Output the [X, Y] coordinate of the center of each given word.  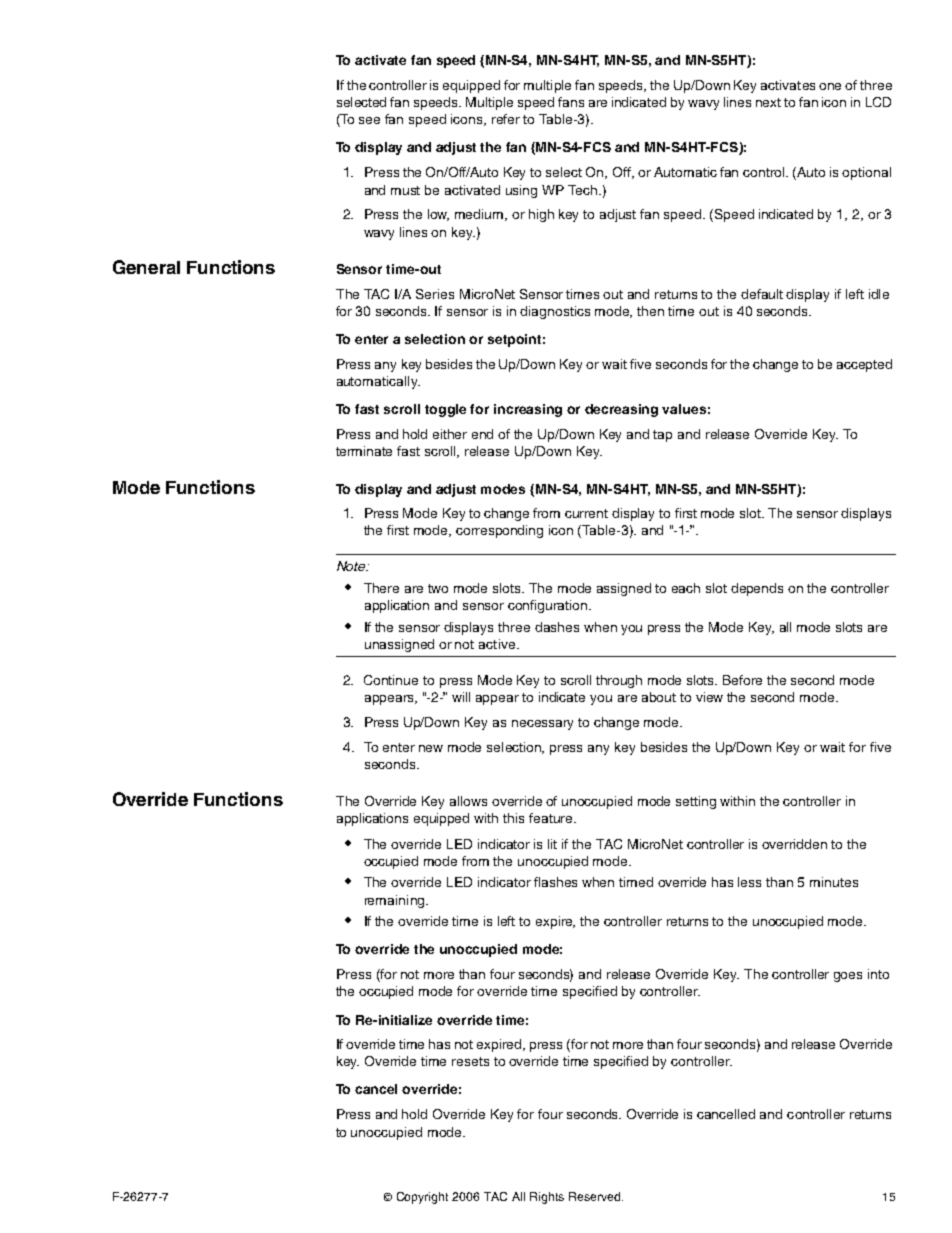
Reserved [596, 1196]
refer [506, 119]
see [369, 120]
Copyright [422, 1198]
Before [742, 680]
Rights [547, 1198]
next [768, 102]
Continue [391, 680]
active [497, 644]
